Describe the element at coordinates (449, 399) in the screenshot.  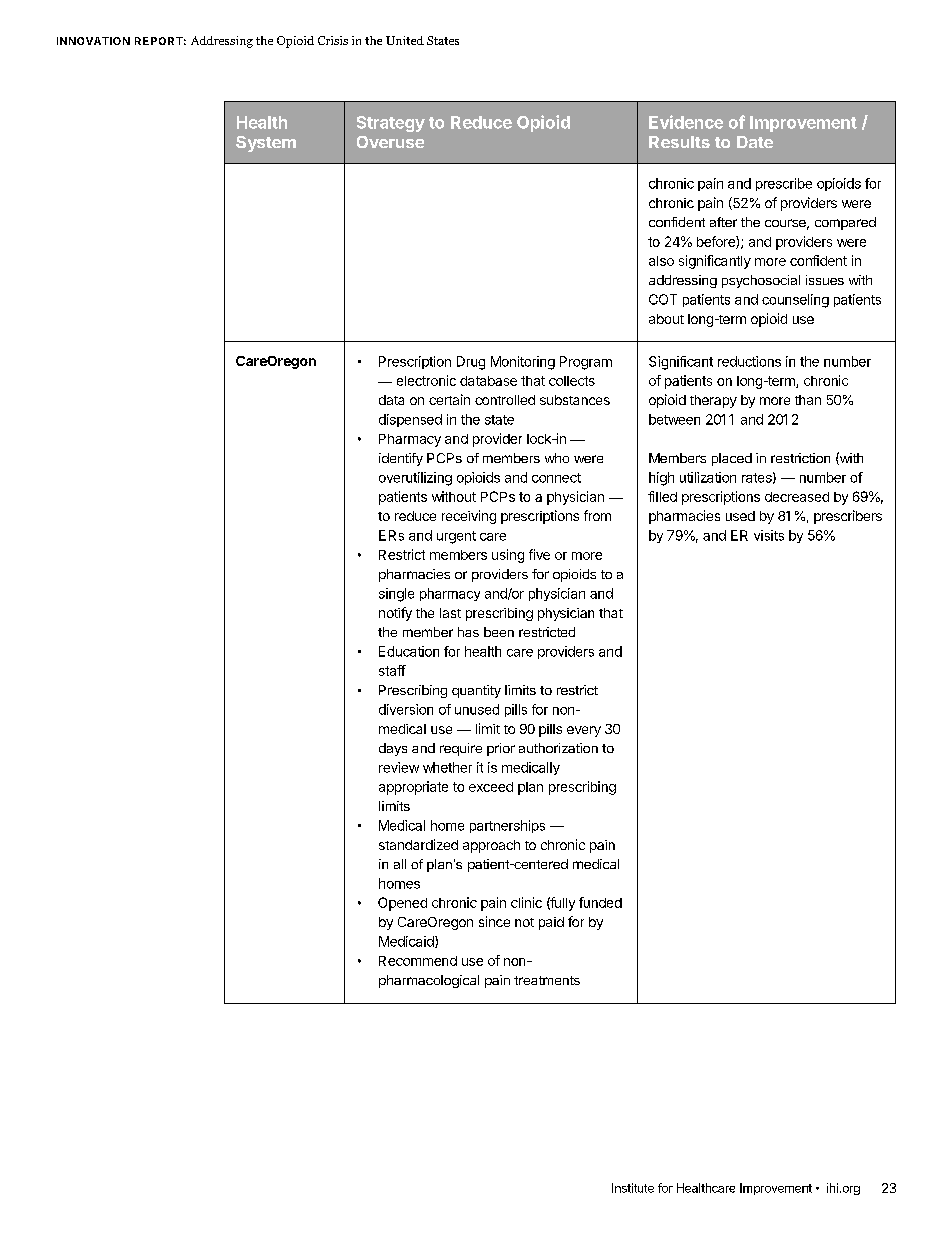
I see `certain` at that location.
